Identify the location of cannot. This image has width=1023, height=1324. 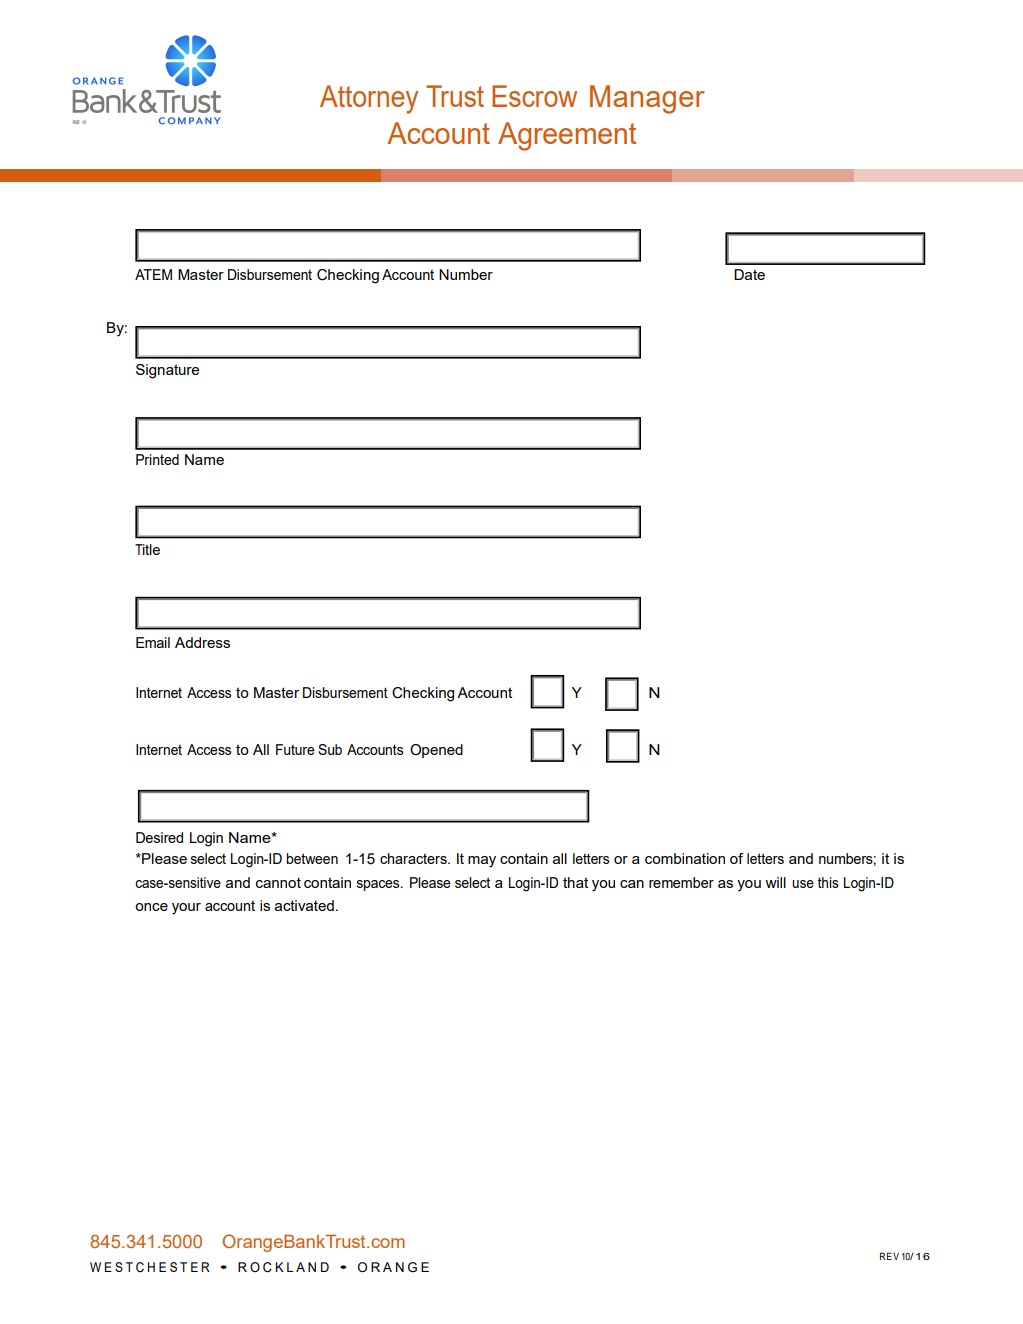
(278, 882).
